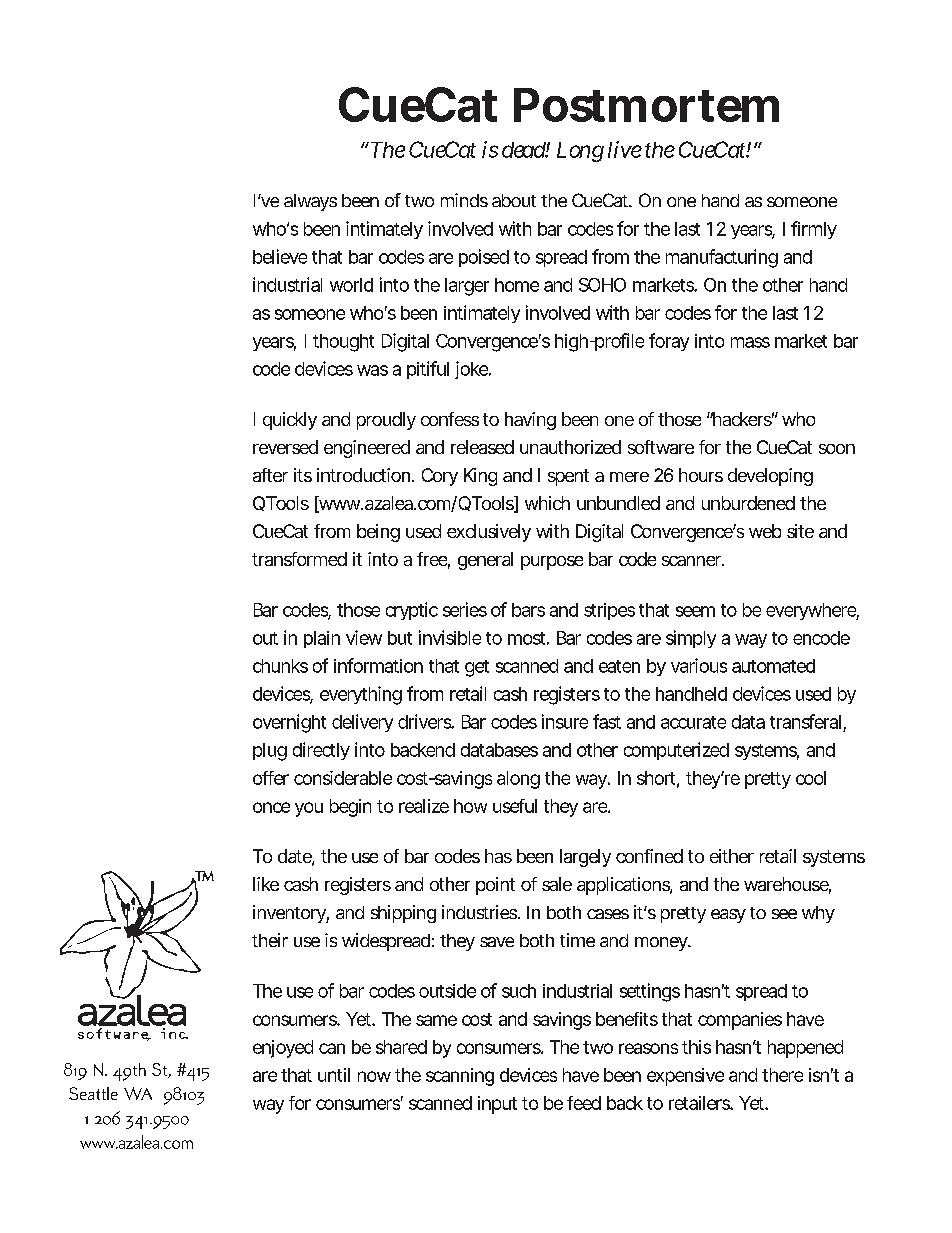  What do you see at coordinates (770, 477) in the page?
I see `developing` at bounding box center [770, 477].
